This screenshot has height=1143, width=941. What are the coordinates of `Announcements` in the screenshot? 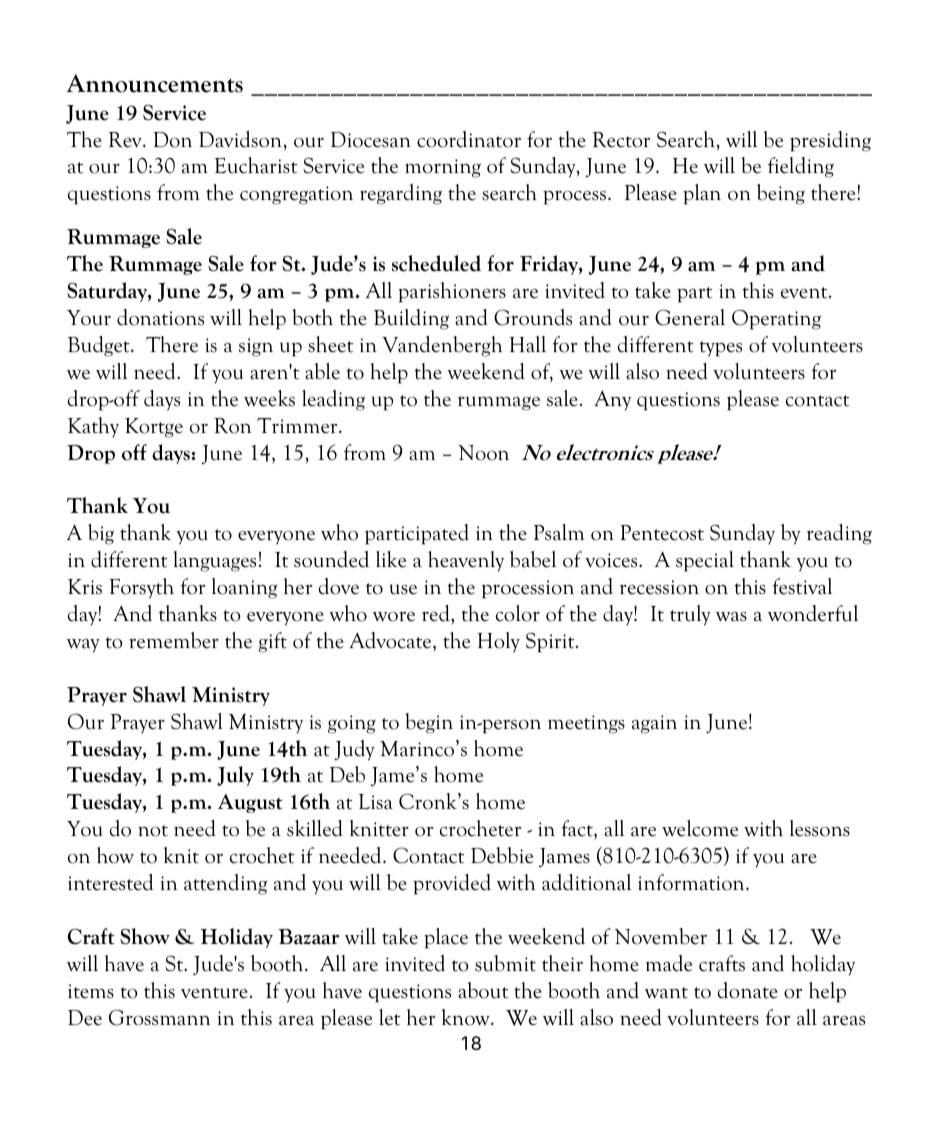 It's located at (155, 83).
